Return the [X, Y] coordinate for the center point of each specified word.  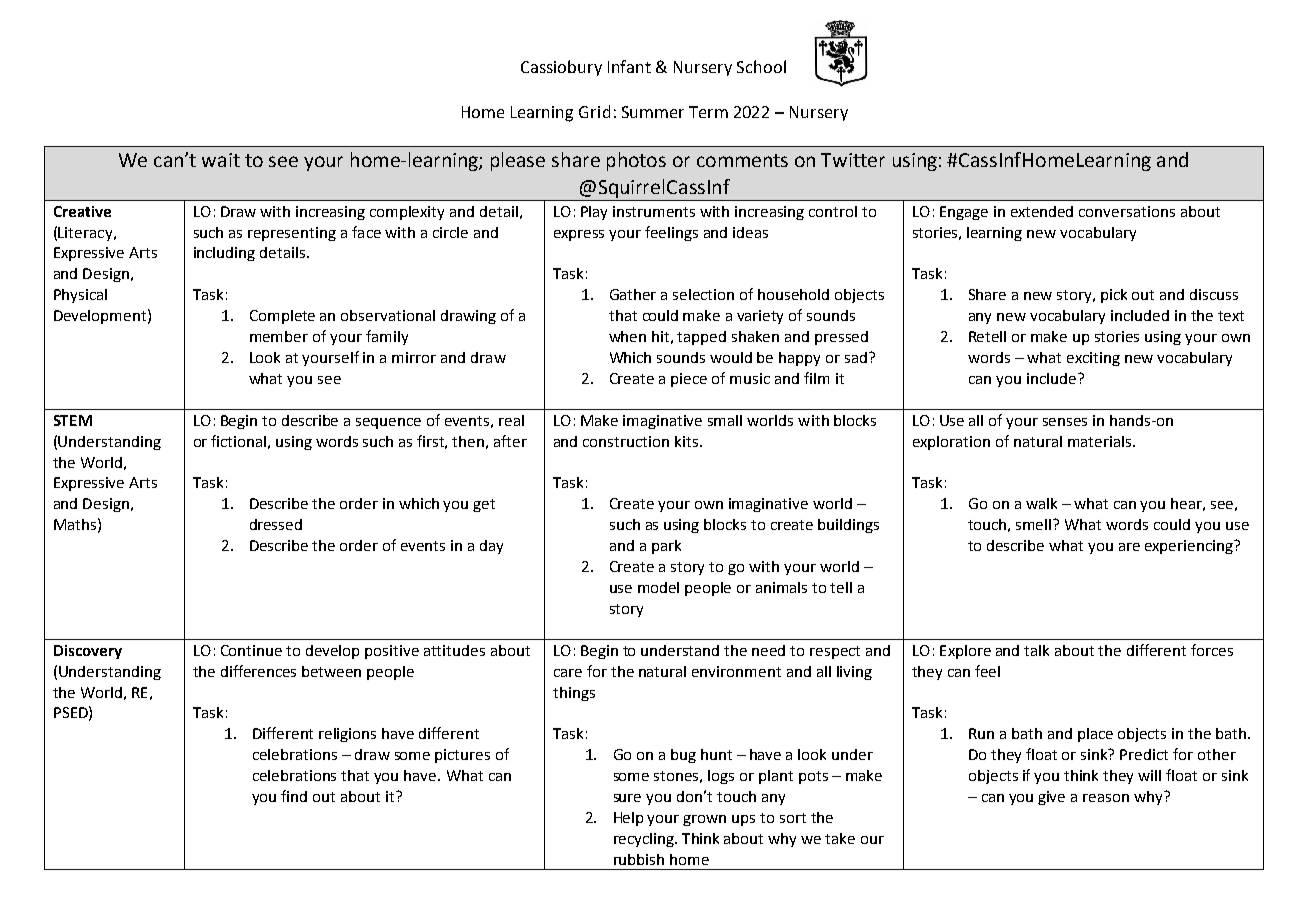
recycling [645, 840]
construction [626, 441]
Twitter [853, 160]
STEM [73, 420]
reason [1106, 798]
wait [221, 160]
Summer [653, 112]
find [294, 796]
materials [1101, 441]
